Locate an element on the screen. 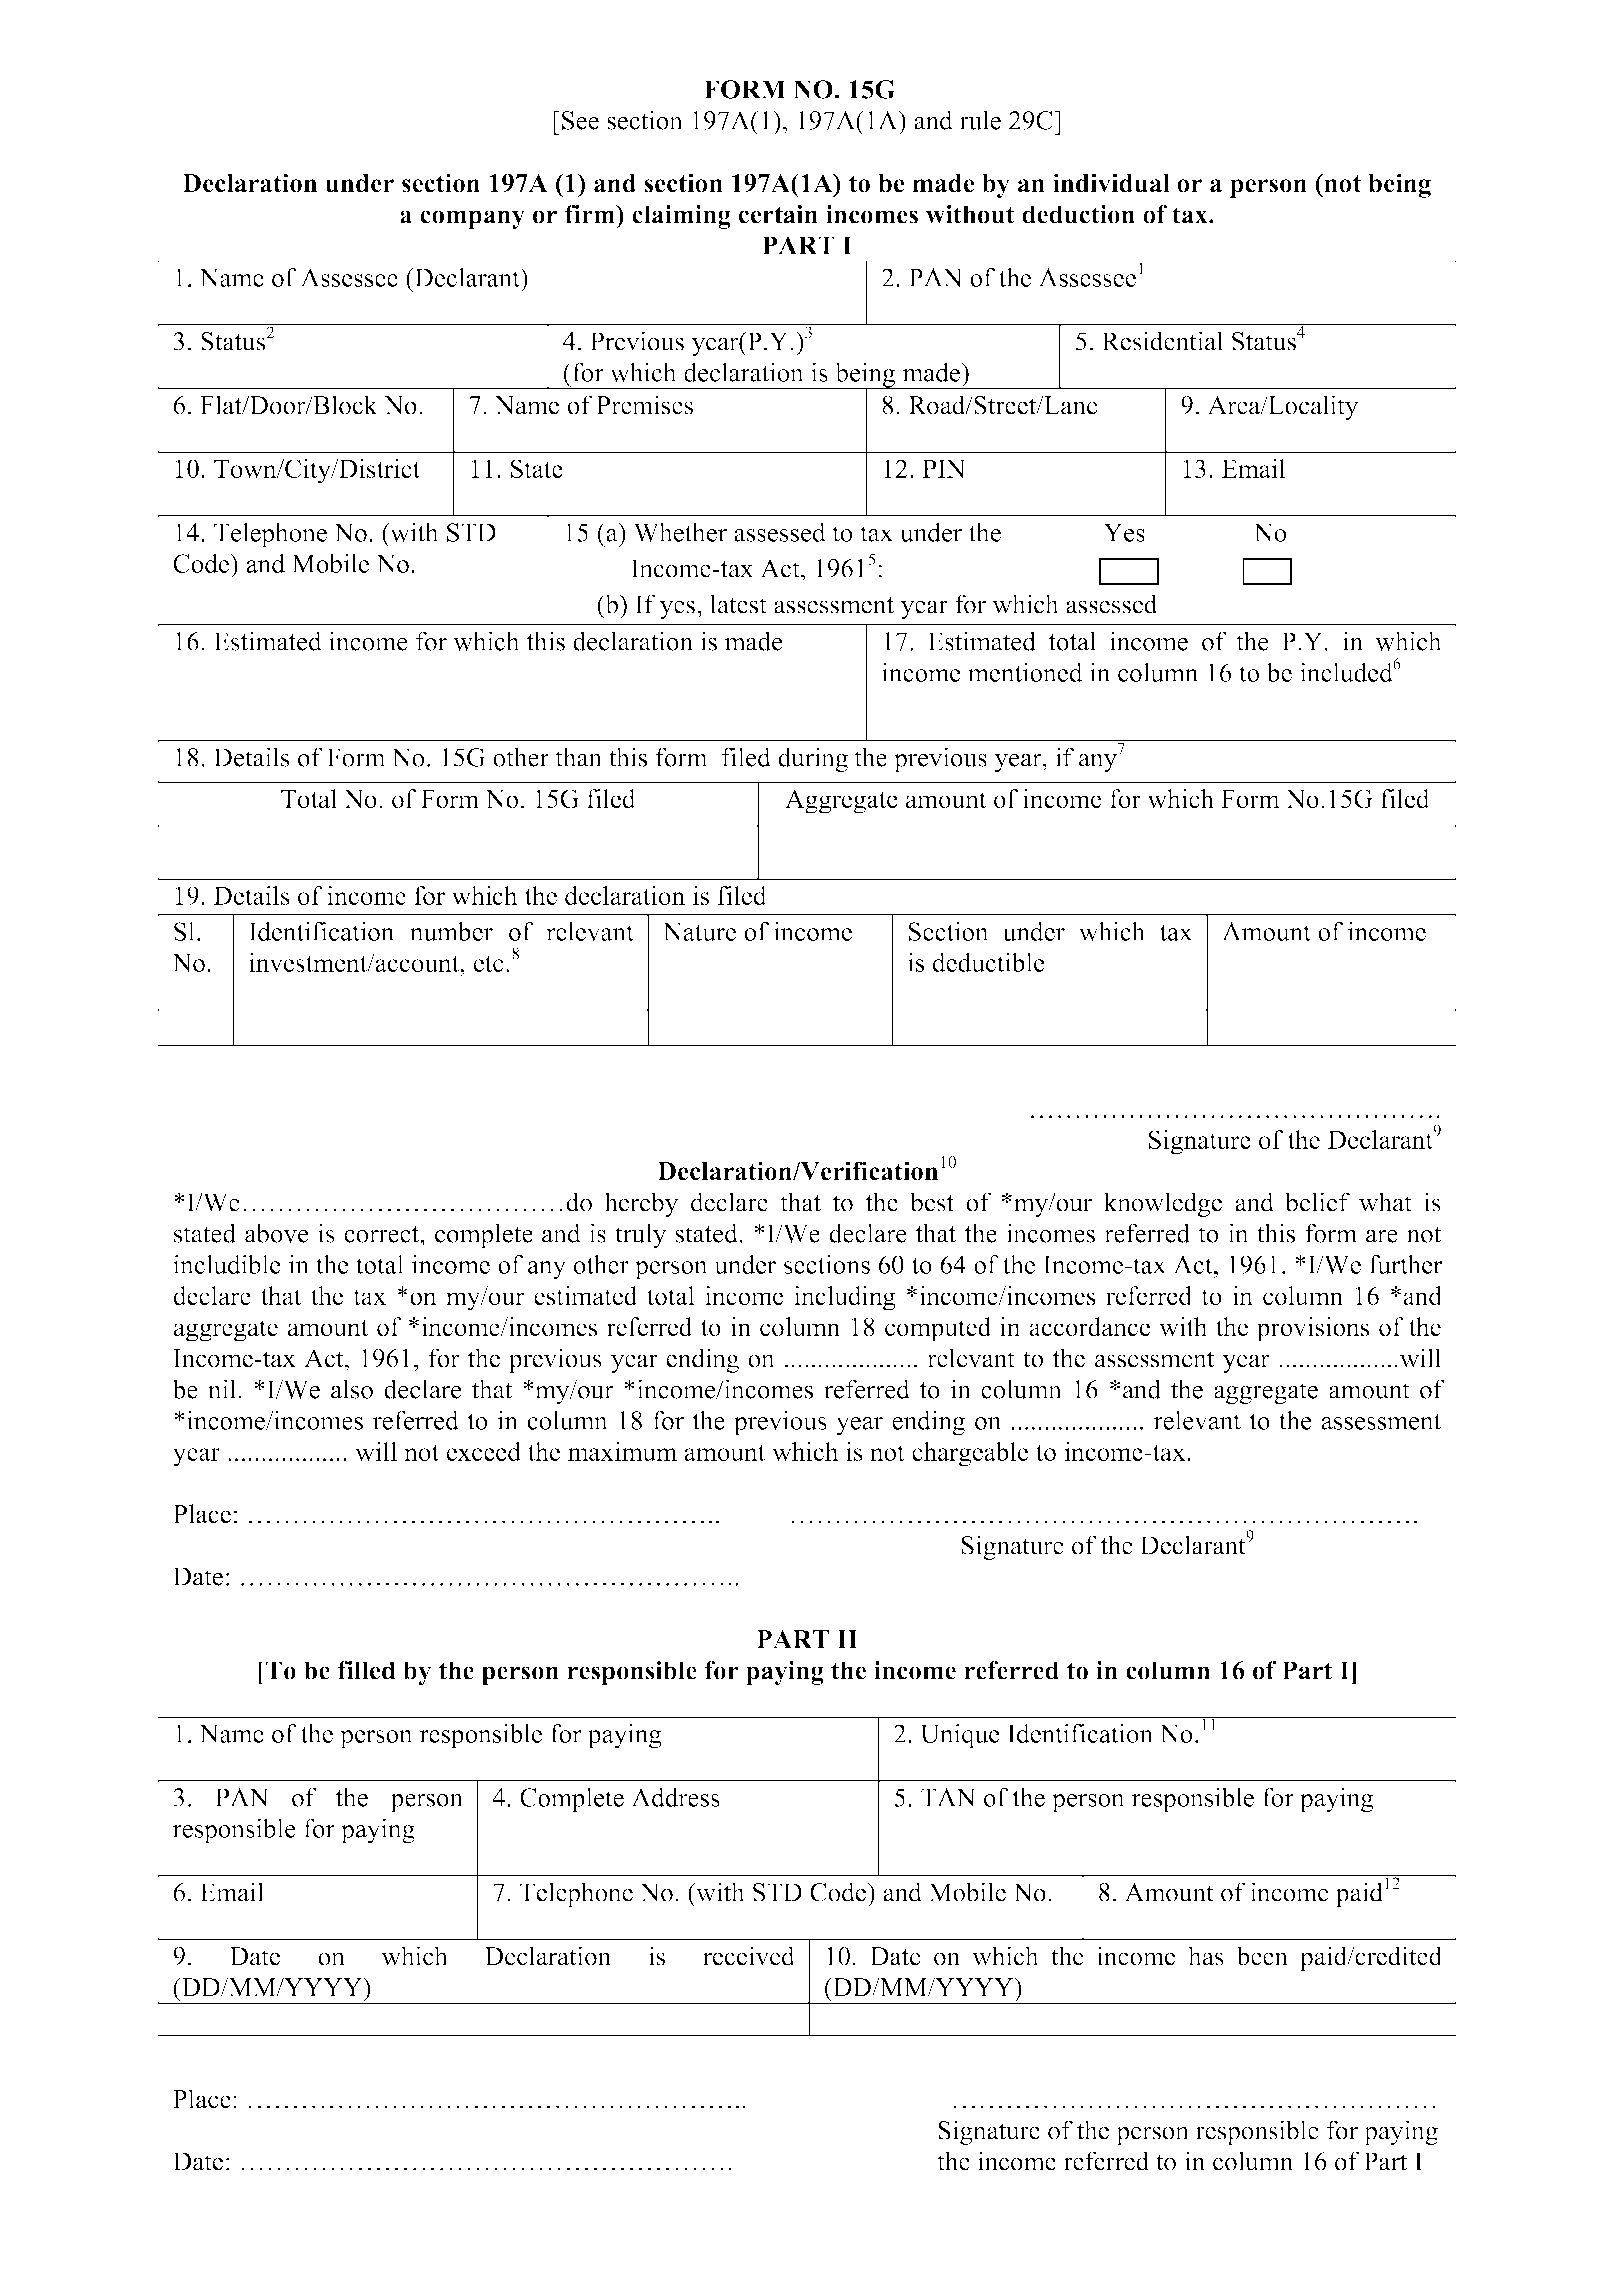 The height and width of the screenshot is (2283, 1614). certain is located at coordinates (778, 214).
